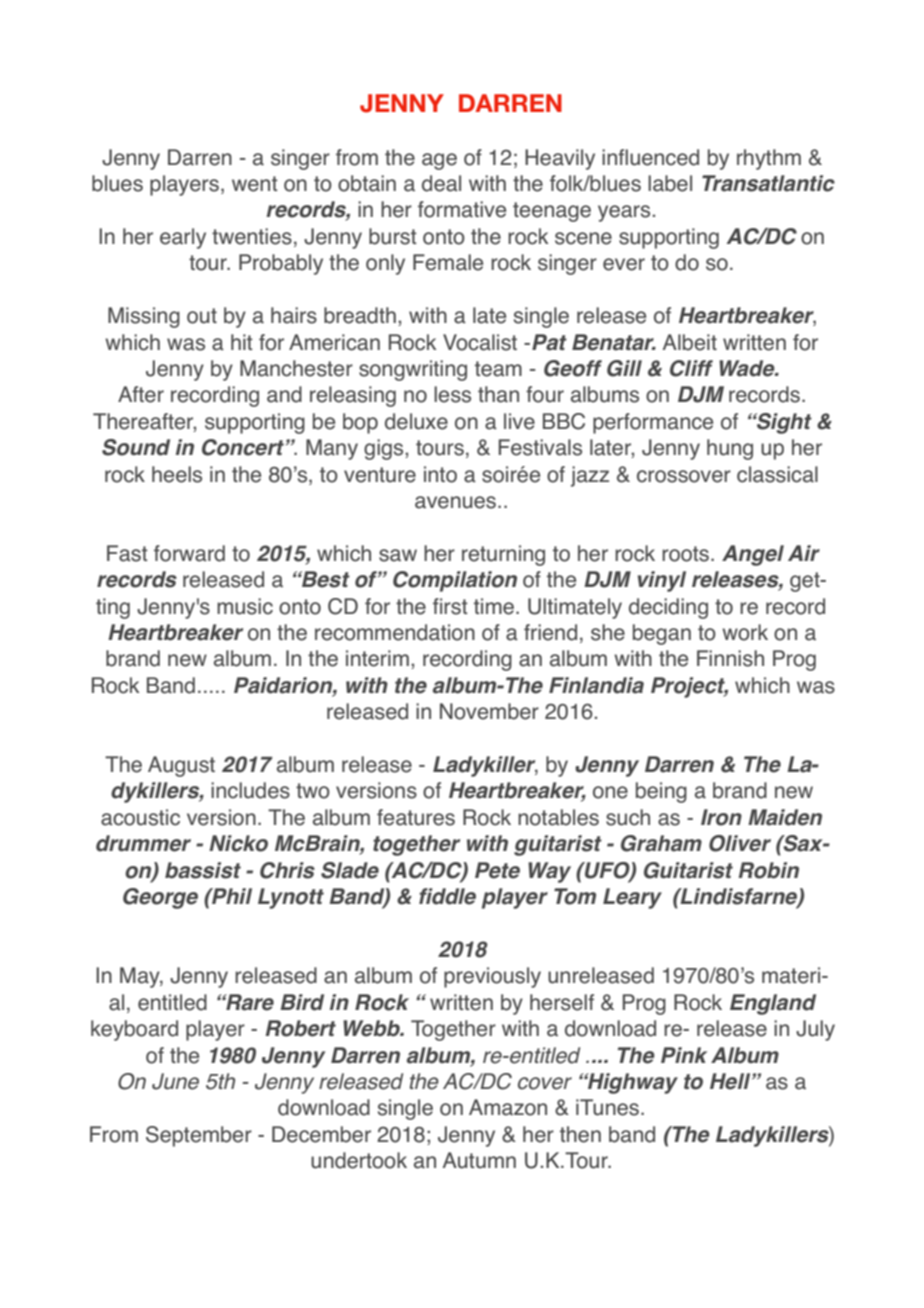 The width and height of the screenshot is (924, 1308). I want to click on forward, so click(189, 553).
